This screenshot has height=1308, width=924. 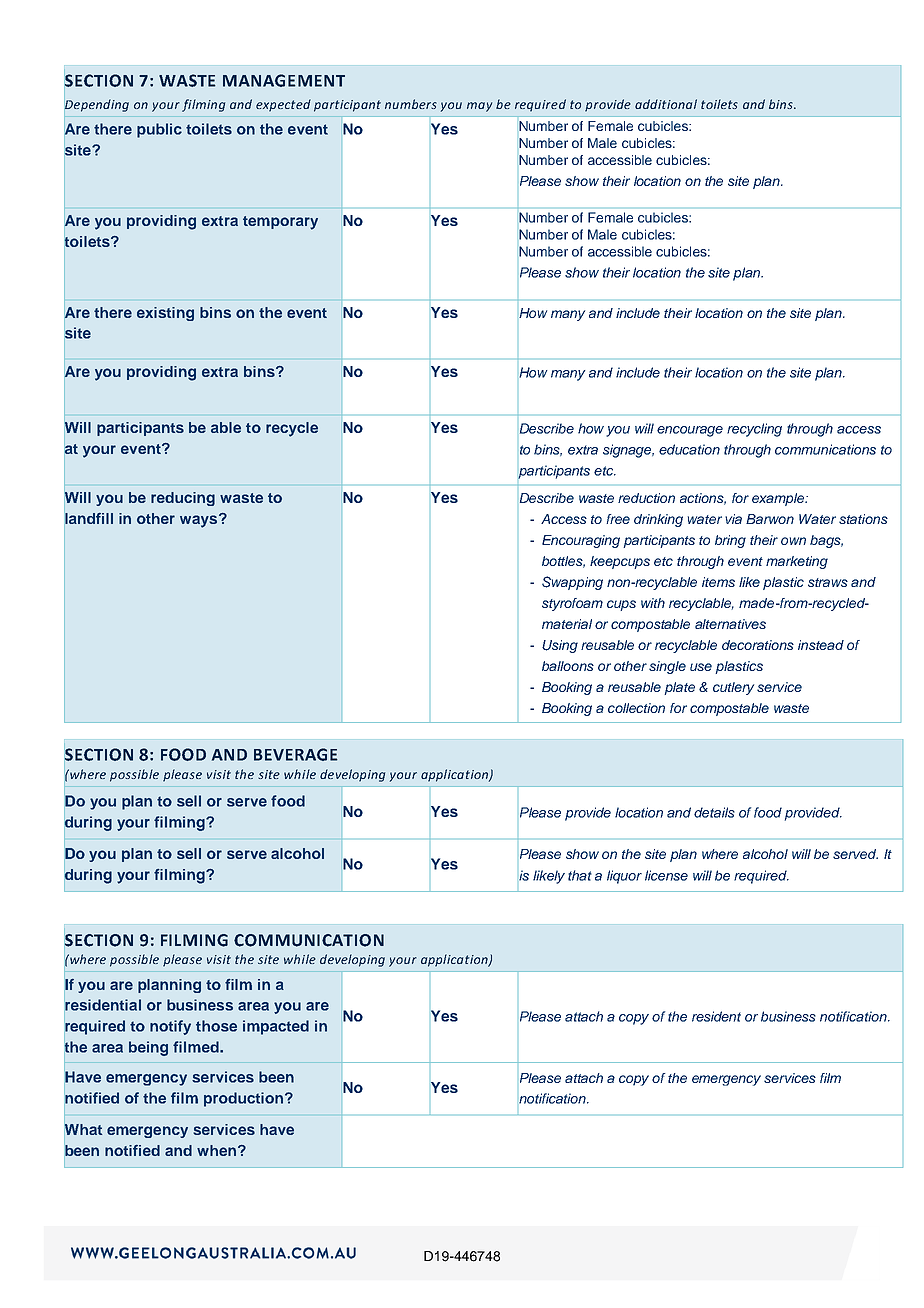 I want to click on Using, so click(x=560, y=646).
